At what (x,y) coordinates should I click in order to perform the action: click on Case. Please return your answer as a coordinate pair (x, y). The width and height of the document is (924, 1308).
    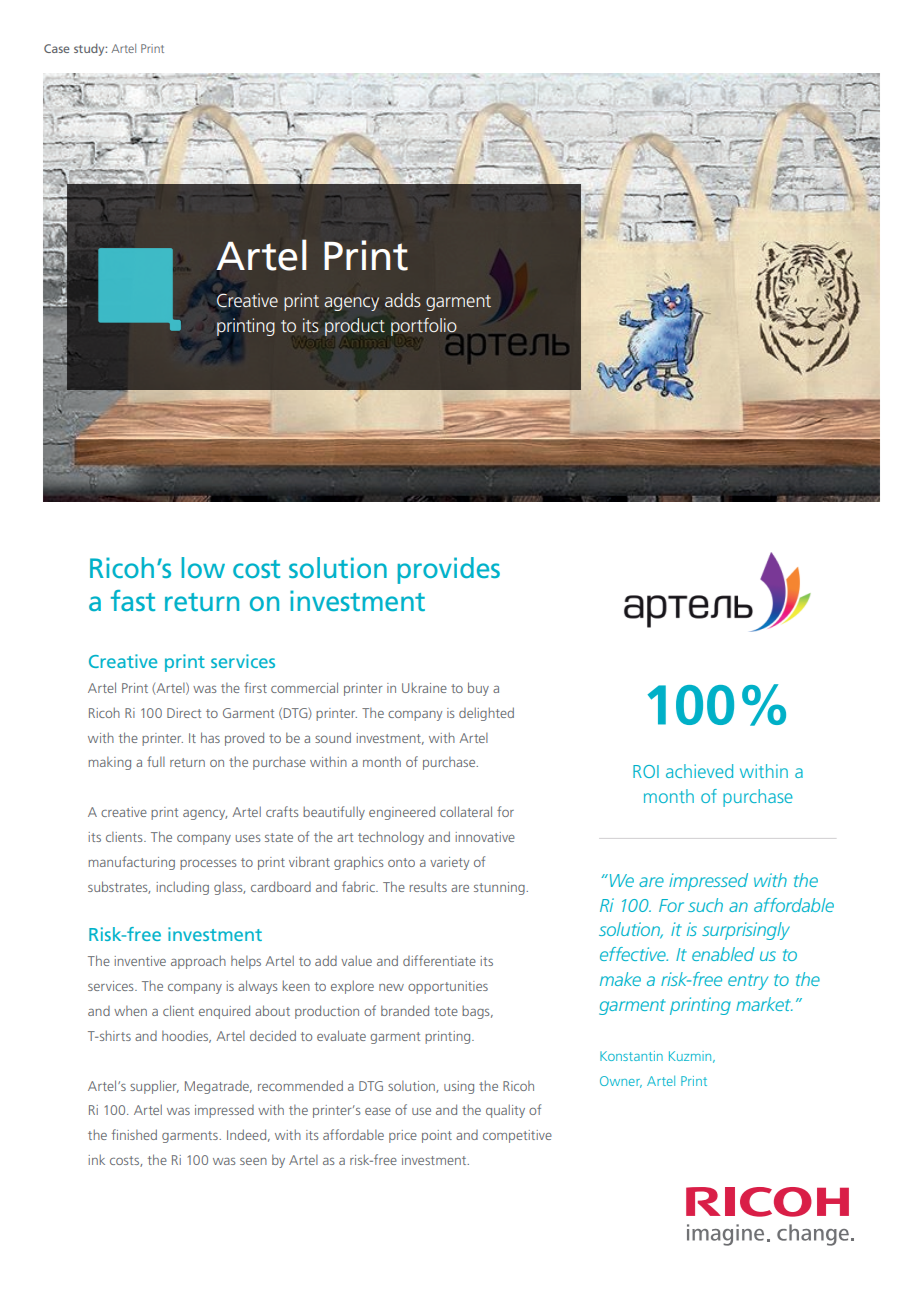
    Looking at the image, I should click on (57, 48).
